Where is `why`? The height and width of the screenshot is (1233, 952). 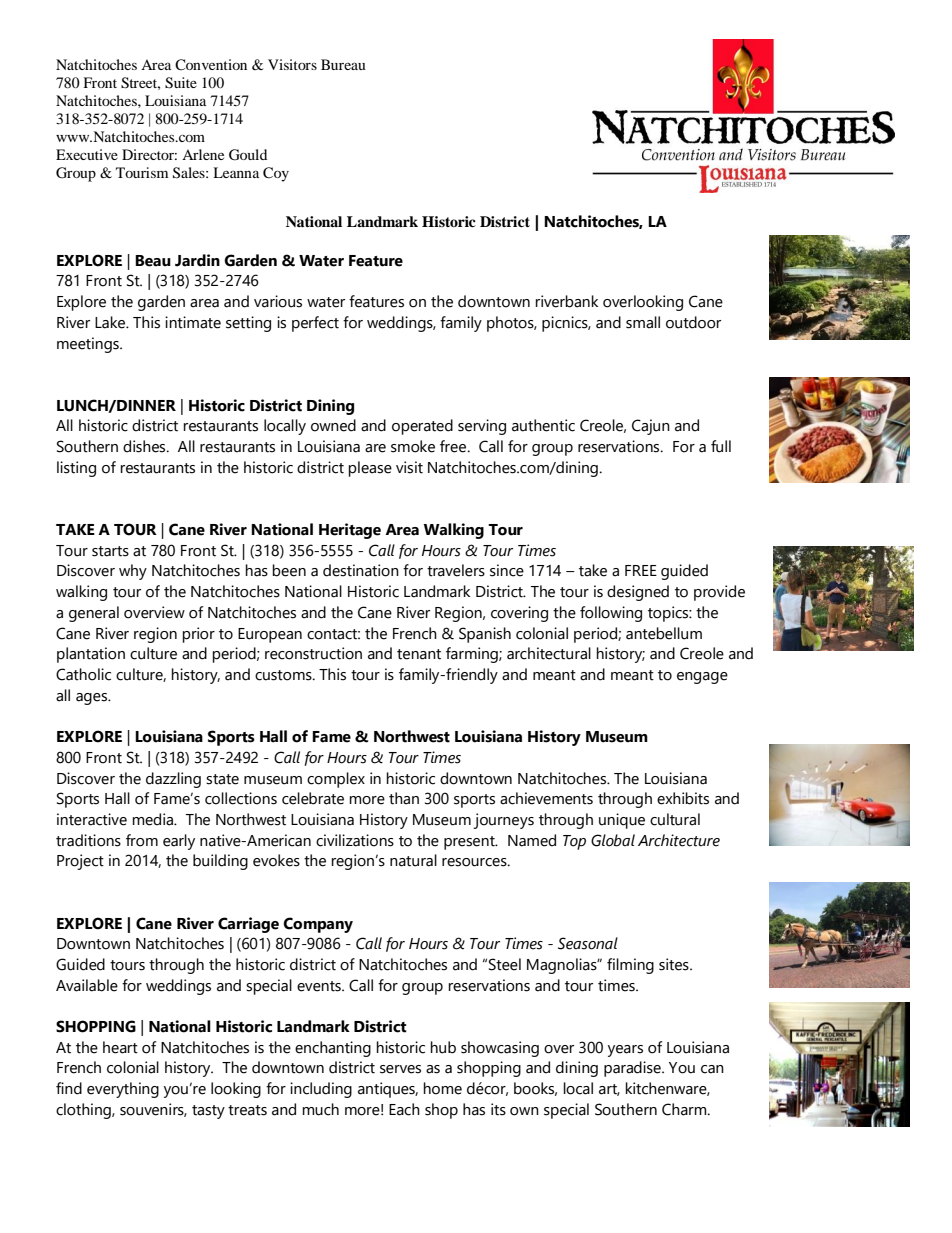
why is located at coordinates (133, 572).
